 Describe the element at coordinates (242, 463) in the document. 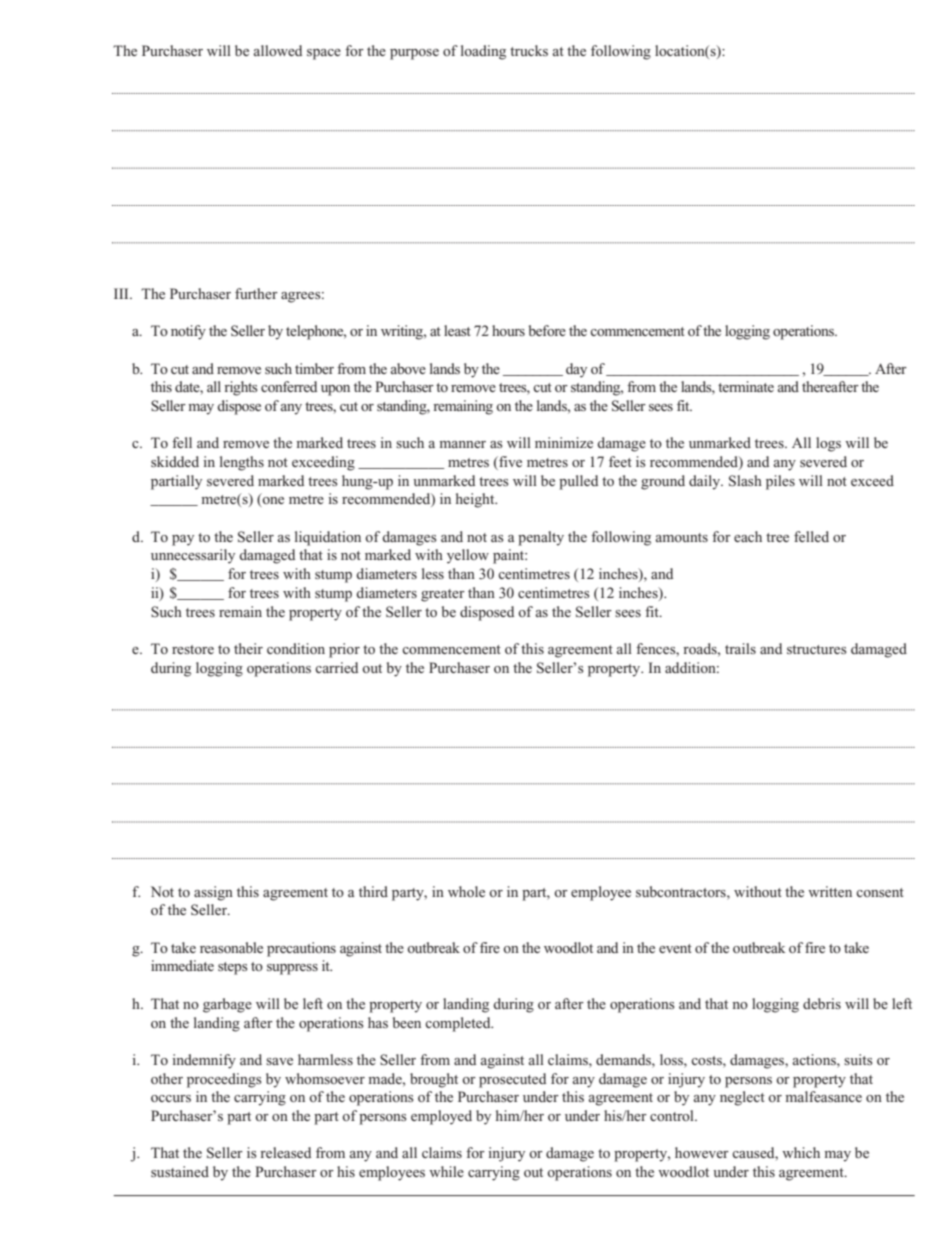

I see `lengths` at that location.
